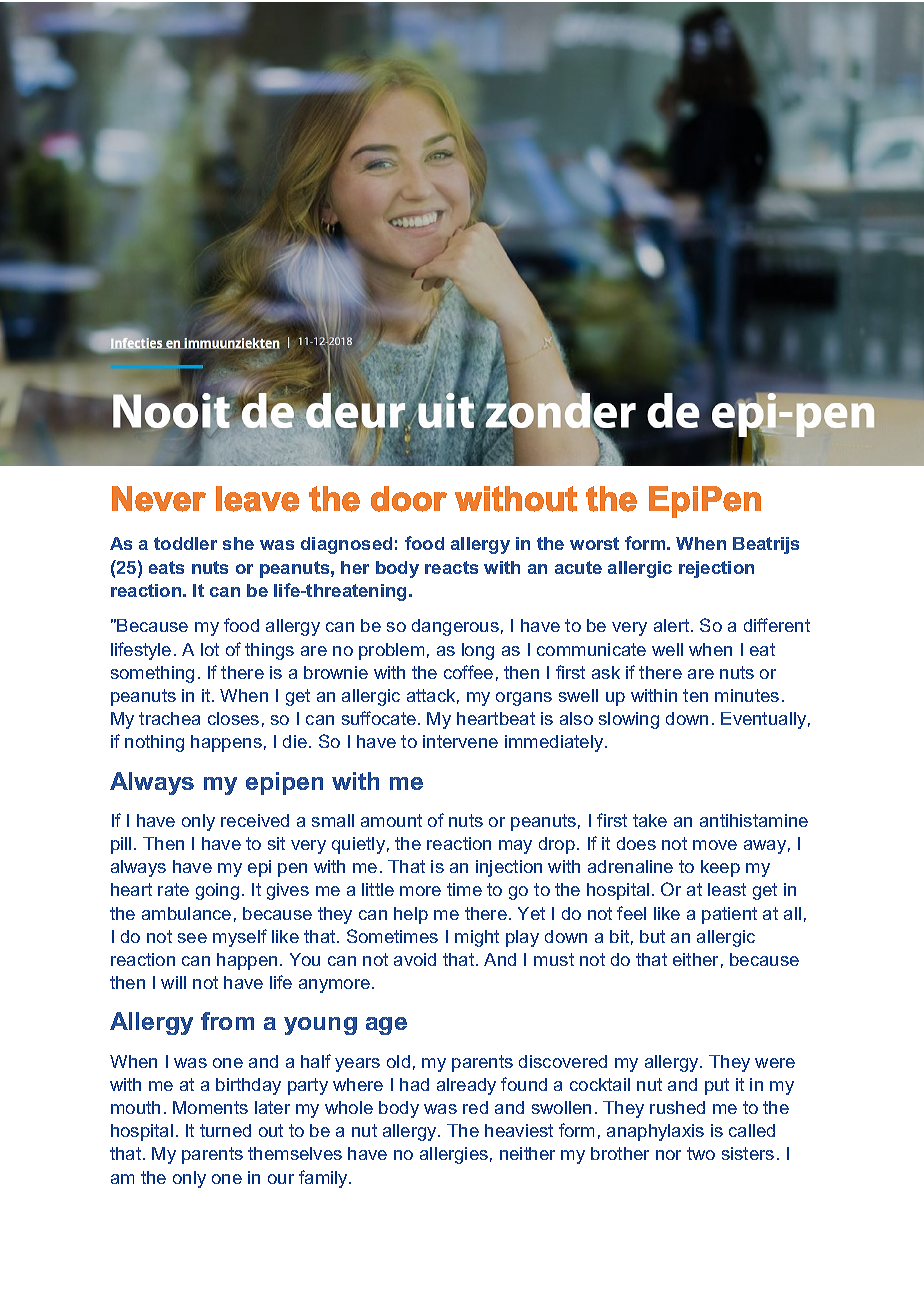 The height and width of the screenshot is (1308, 924). What do you see at coordinates (451, 567) in the screenshot?
I see `reacts` at bounding box center [451, 567].
